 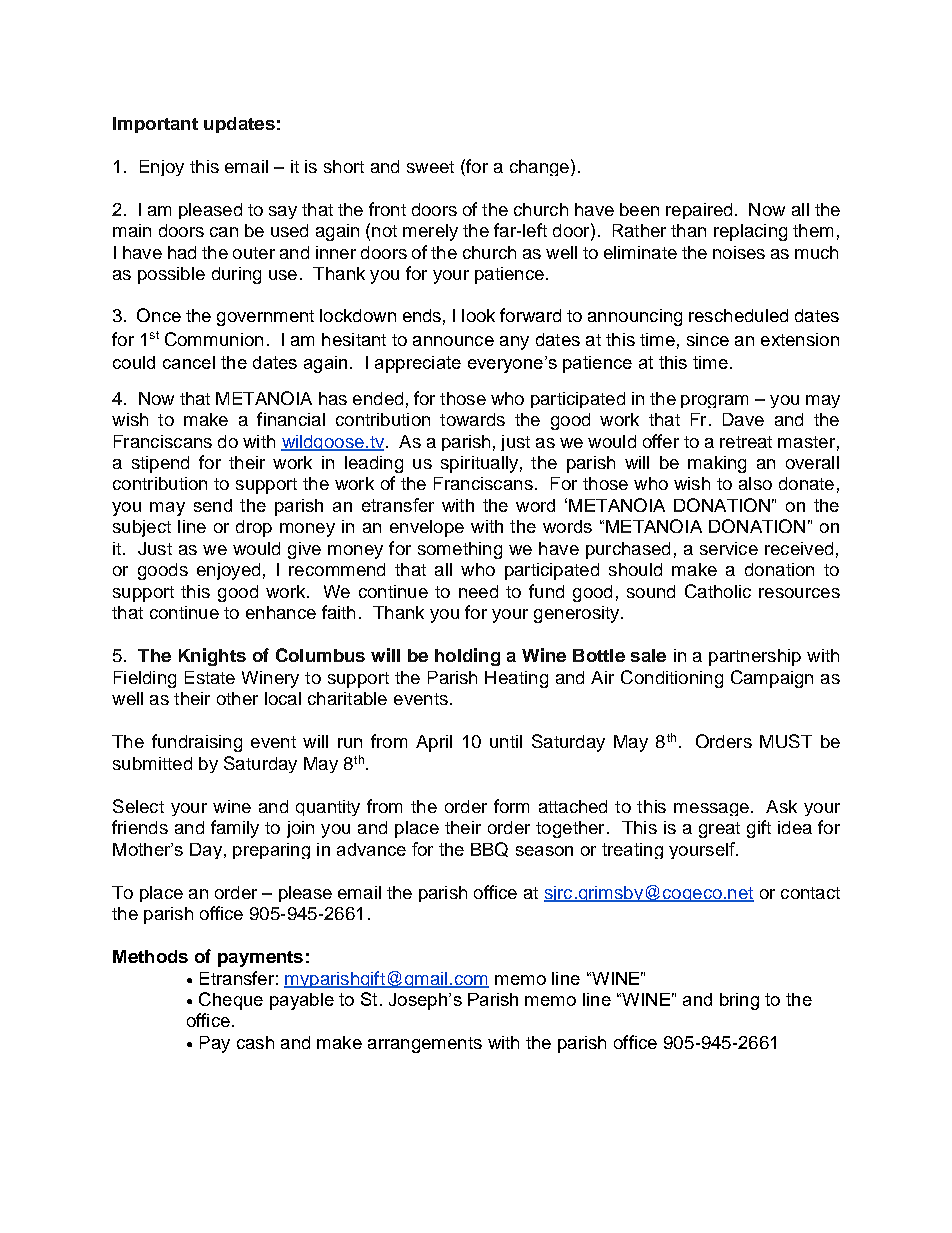 What do you see at coordinates (786, 741) in the document?
I see `MUST` at bounding box center [786, 741].
